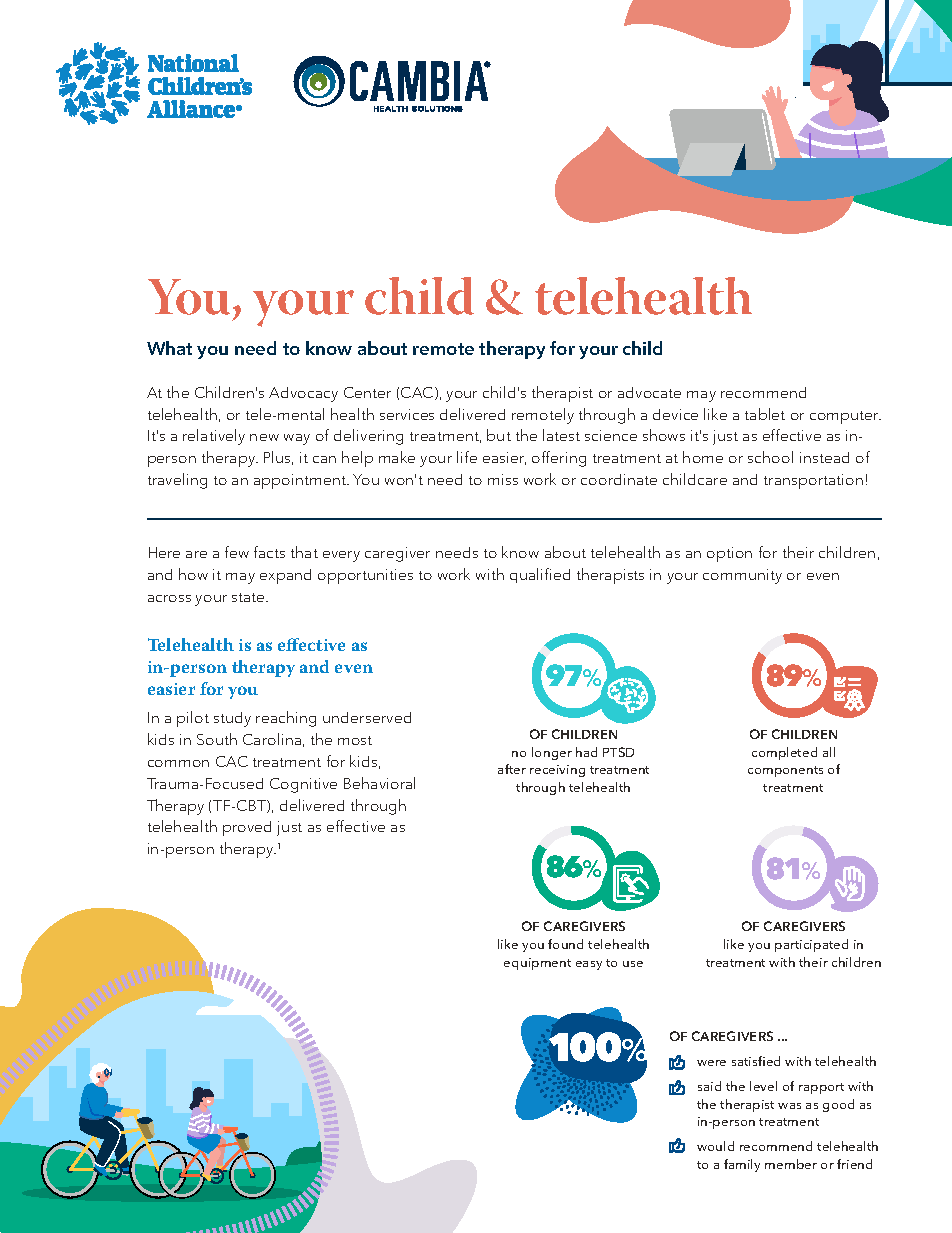 This image has width=952, height=1233. I want to click on Advocacy, so click(303, 394).
